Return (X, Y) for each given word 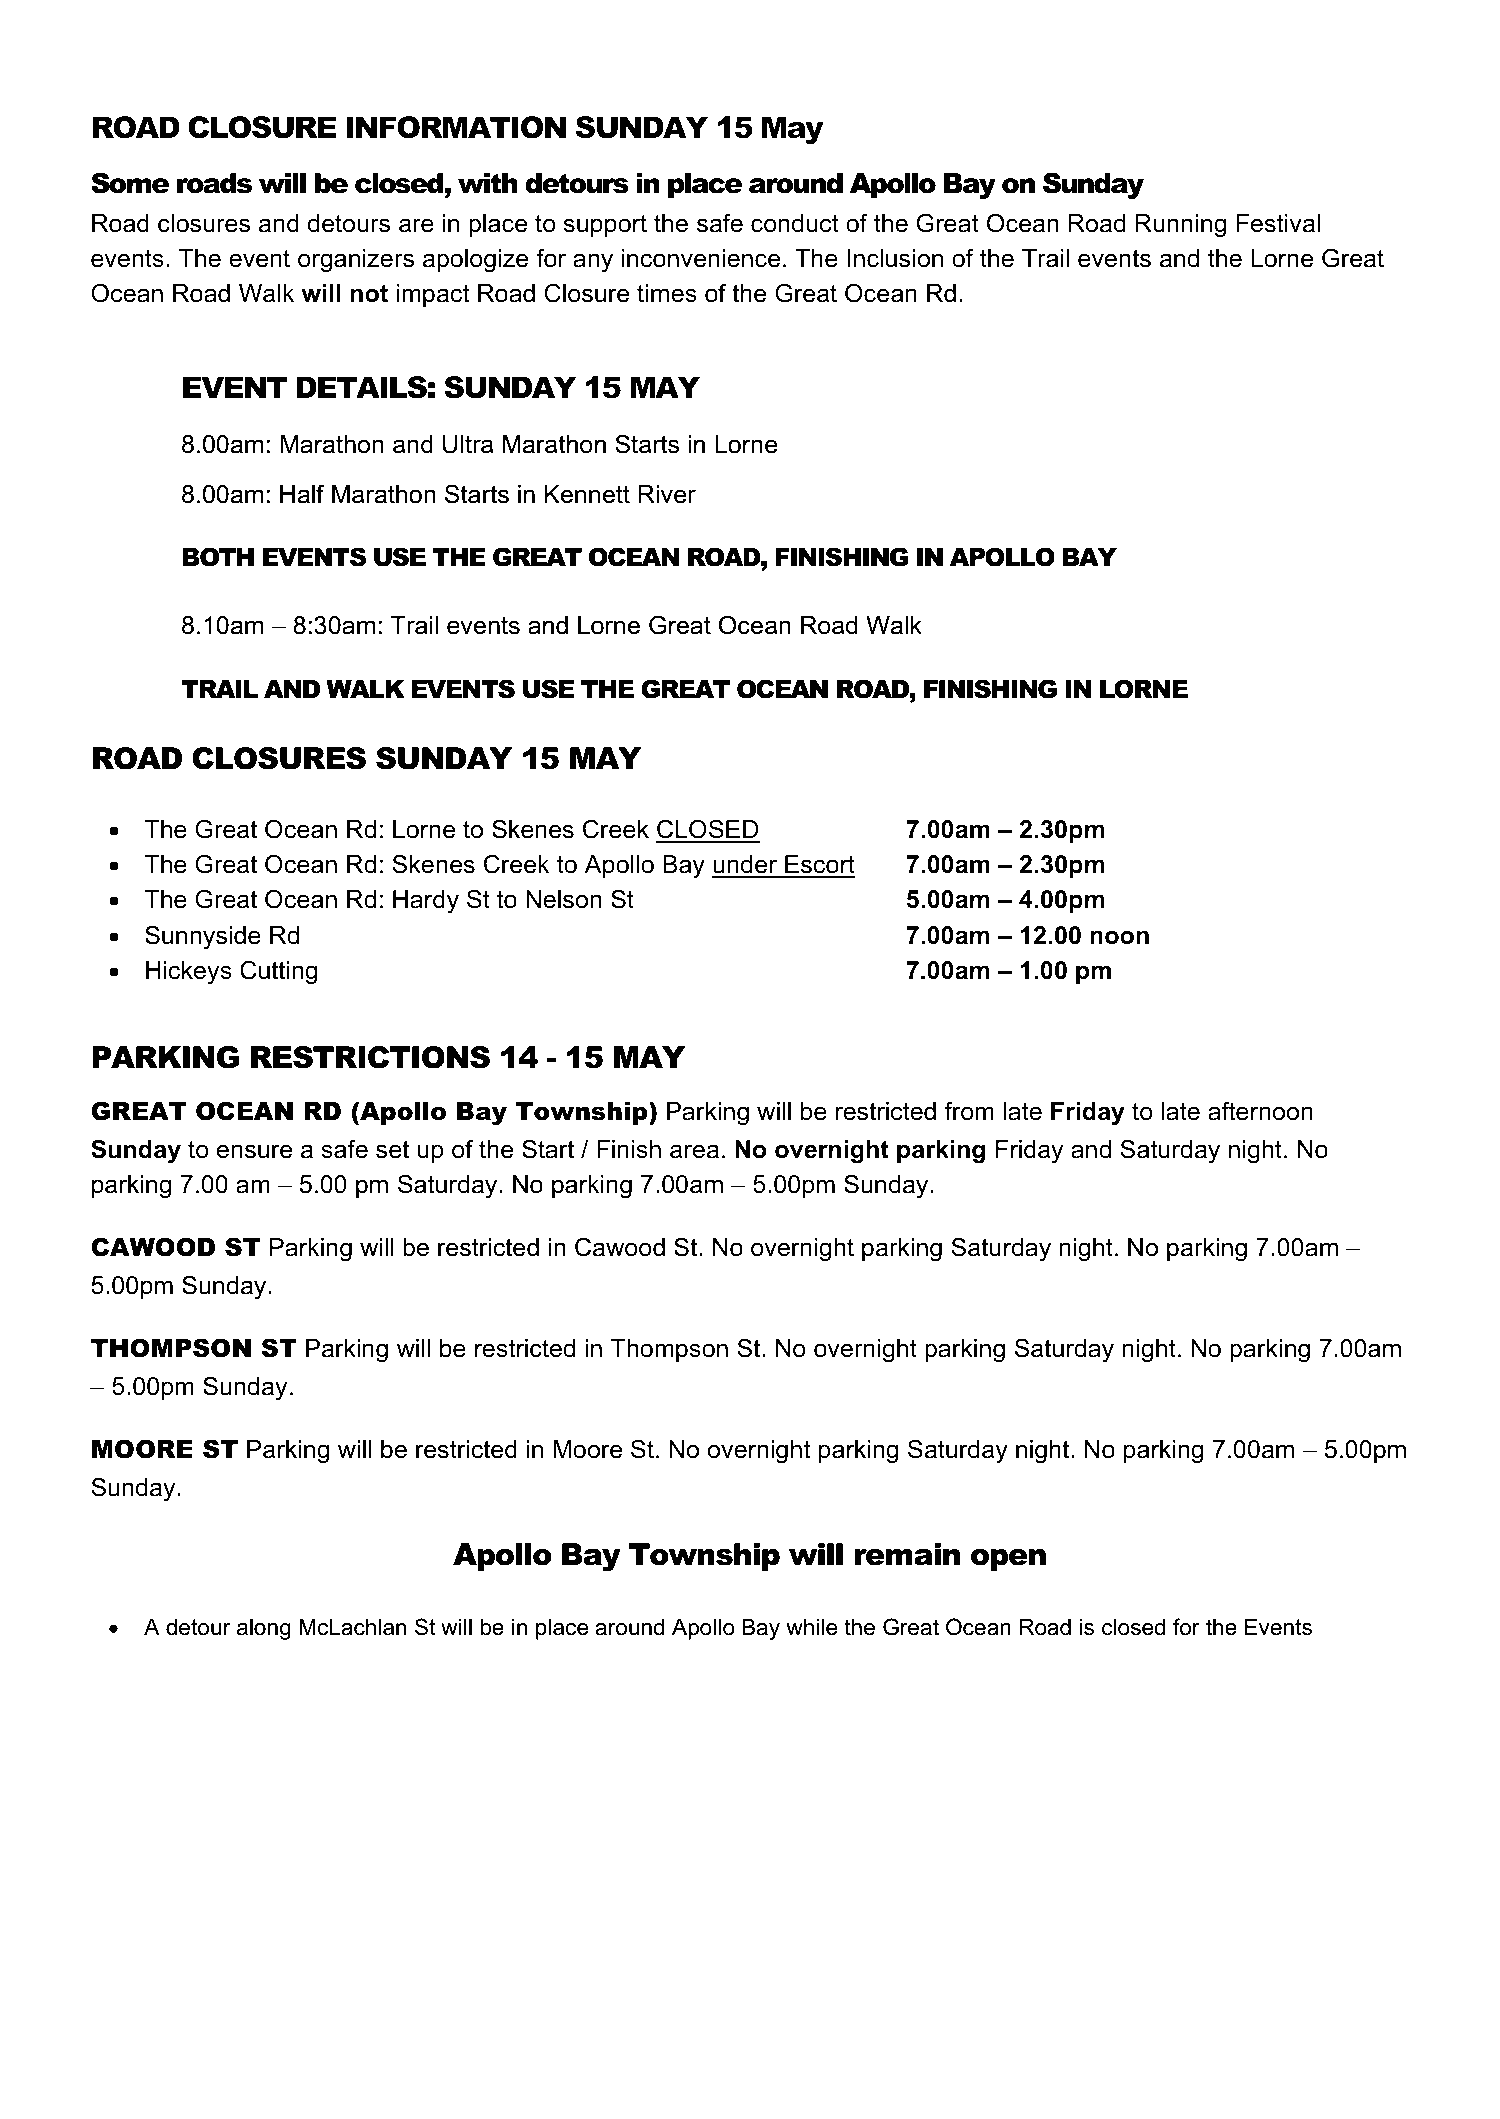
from (969, 1111)
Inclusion (895, 258)
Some (130, 183)
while (811, 1627)
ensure (254, 1151)
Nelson (564, 899)
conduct (795, 223)
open (1008, 1560)
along (264, 1629)
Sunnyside (203, 937)
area (694, 1151)
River (667, 494)
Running (1180, 226)
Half (302, 494)
